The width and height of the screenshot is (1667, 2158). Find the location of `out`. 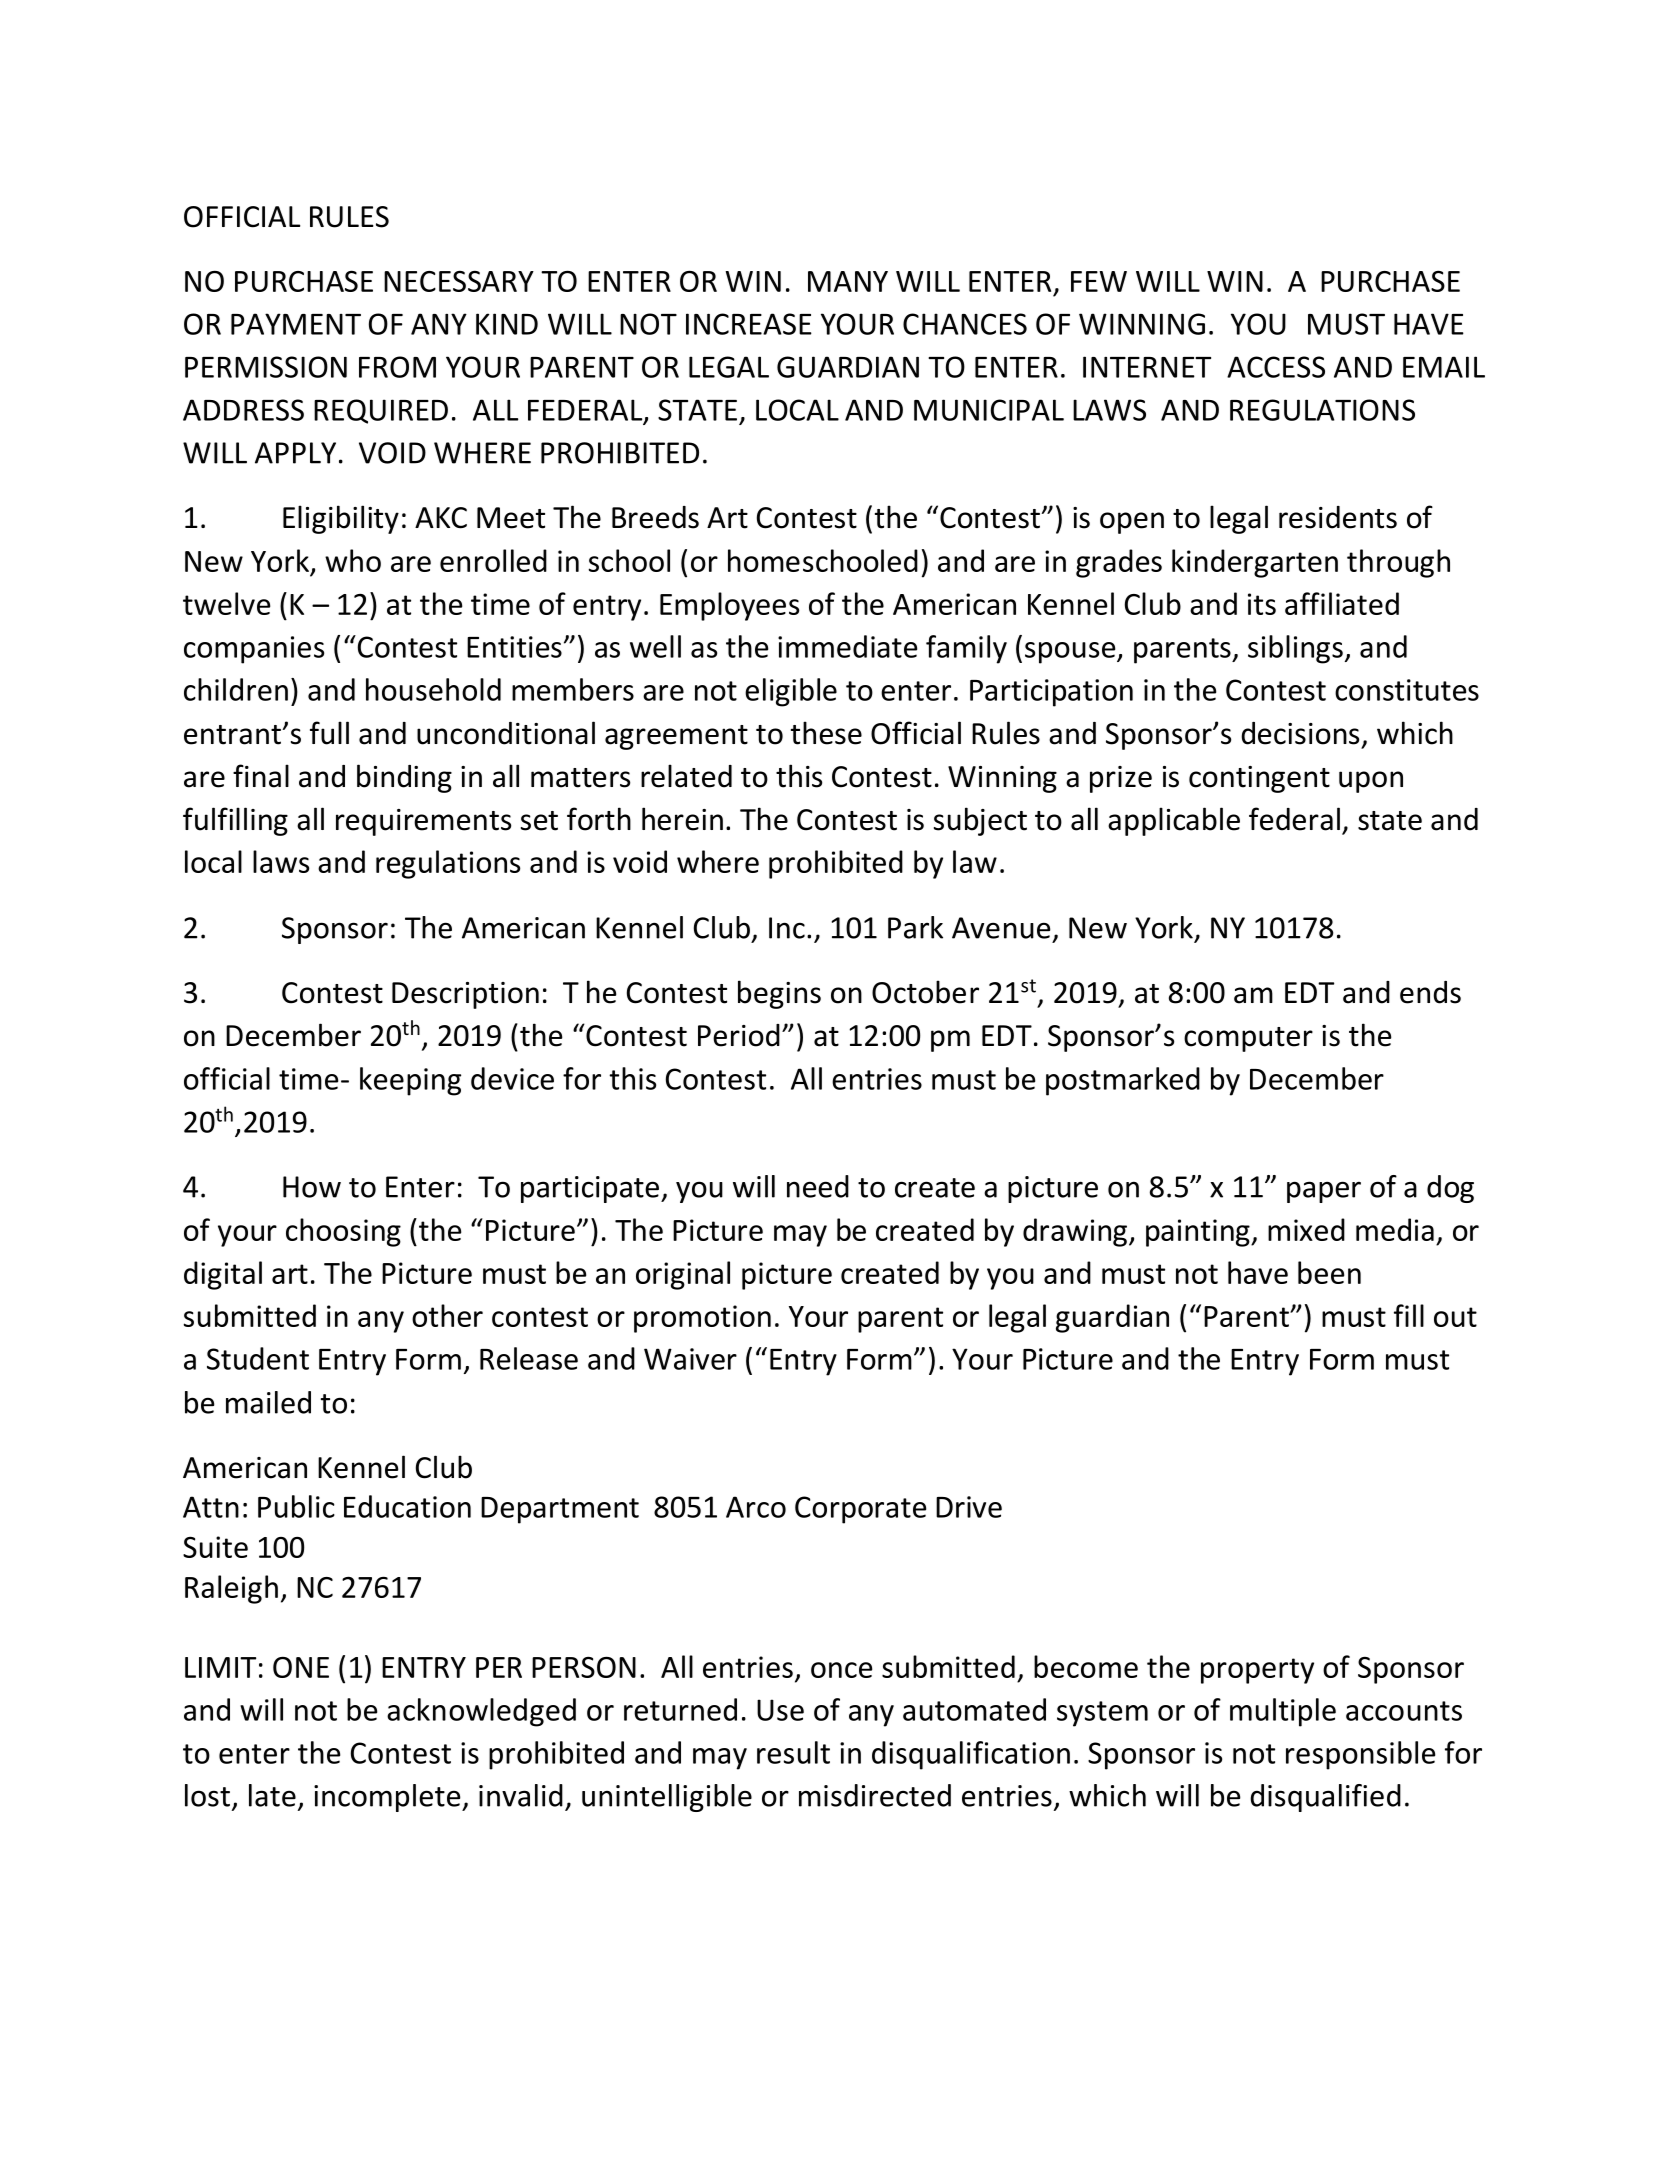

out is located at coordinates (1455, 1317).
